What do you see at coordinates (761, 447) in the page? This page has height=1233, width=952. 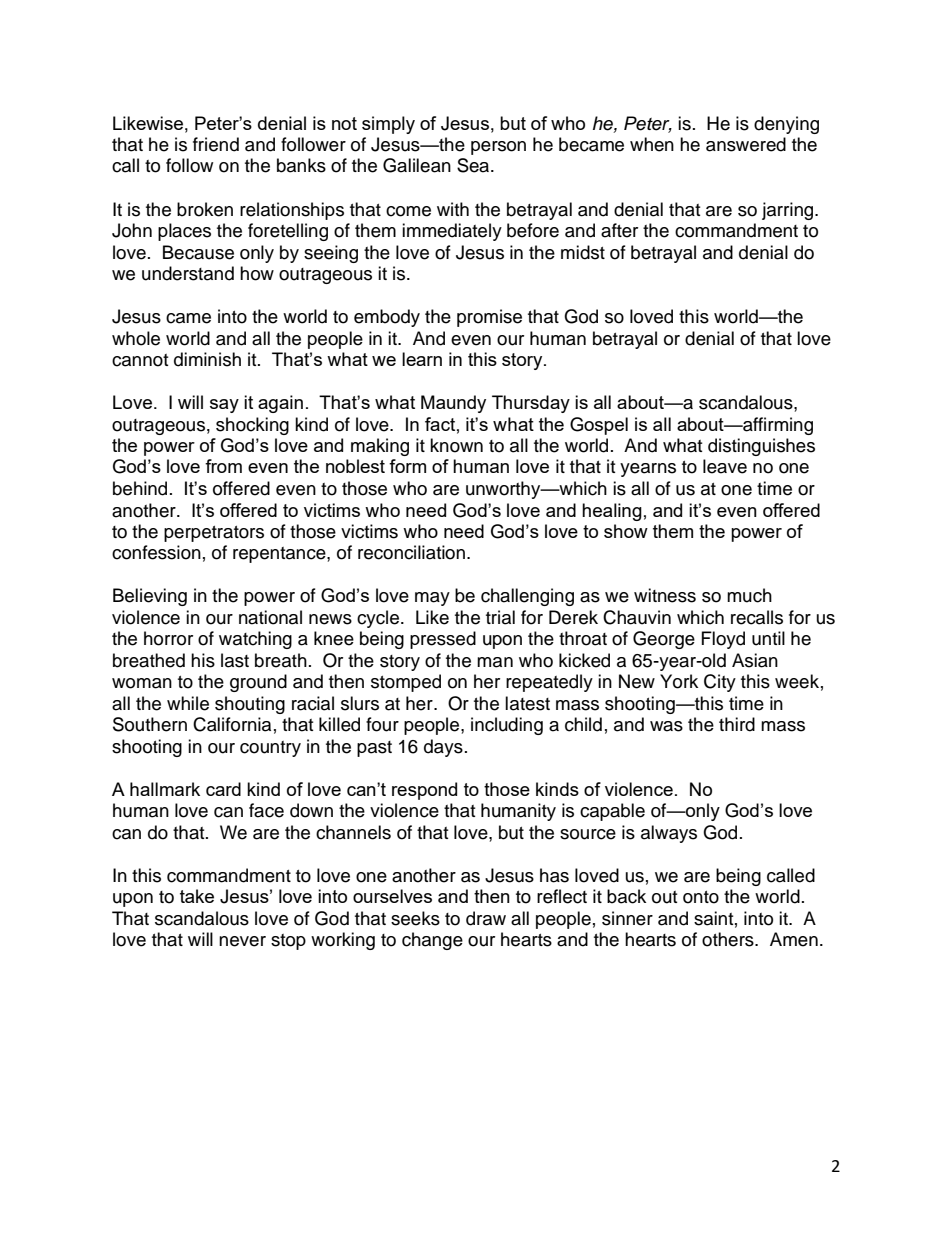 I see `distinguishes` at bounding box center [761, 447].
